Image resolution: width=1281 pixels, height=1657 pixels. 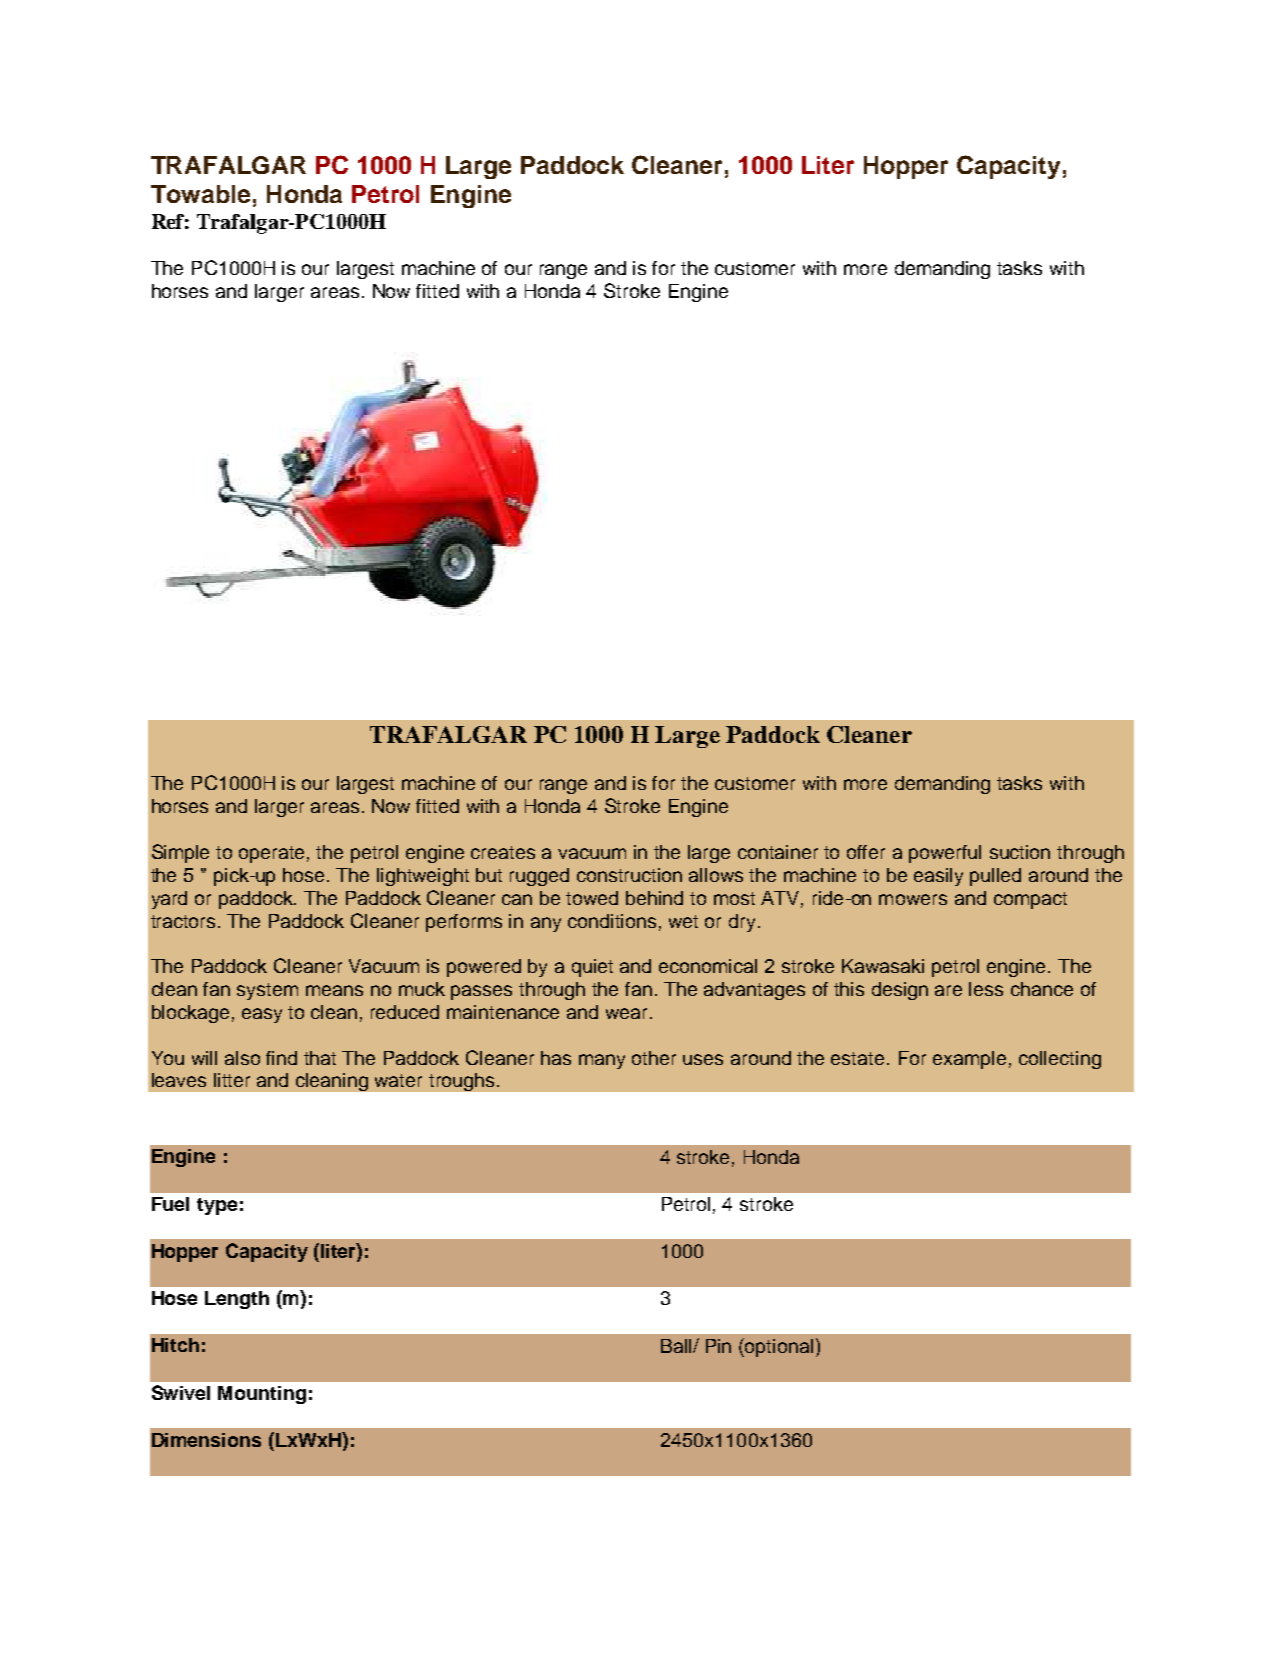 What do you see at coordinates (969, 1060) in the screenshot?
I see `example` at bounding box center [969, 1060].
